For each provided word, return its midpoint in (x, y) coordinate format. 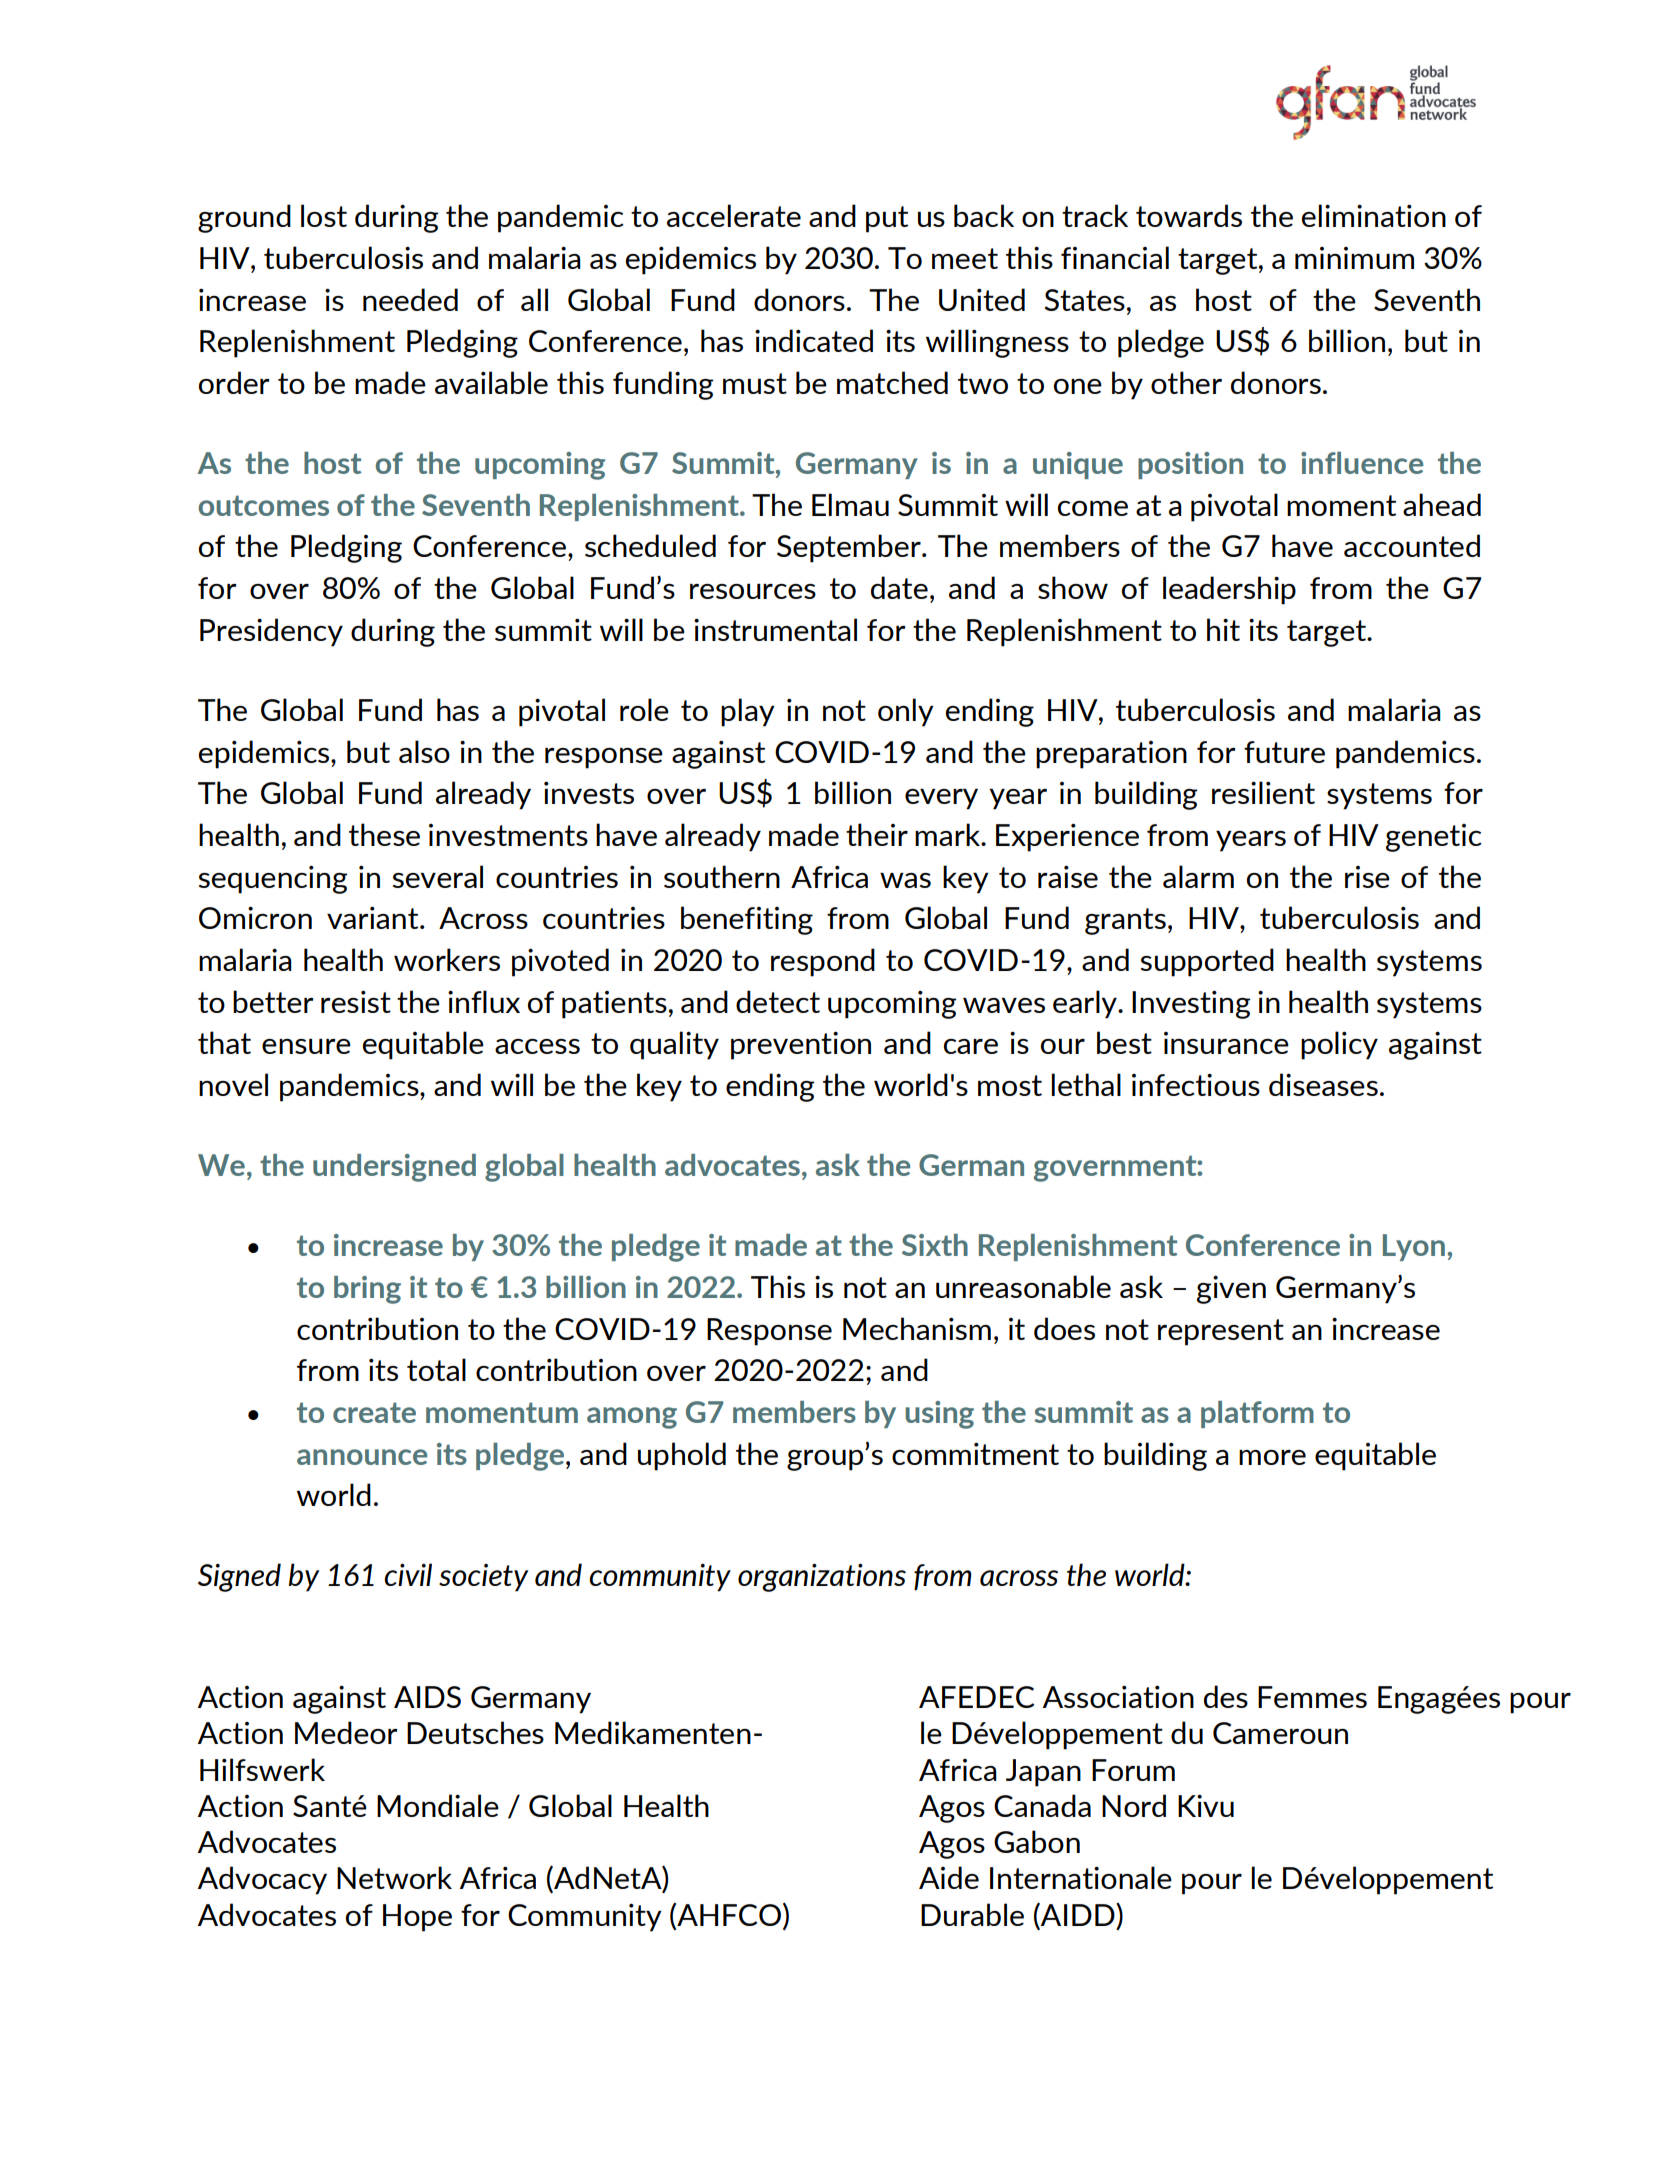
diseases (1323, 1084)
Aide (949, 1877)
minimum (1354, 258)
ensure (306, 1046)
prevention (801, 1045)
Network (394, 1877)
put (887, 219)
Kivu (1206, 1805)
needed (410, 299)
